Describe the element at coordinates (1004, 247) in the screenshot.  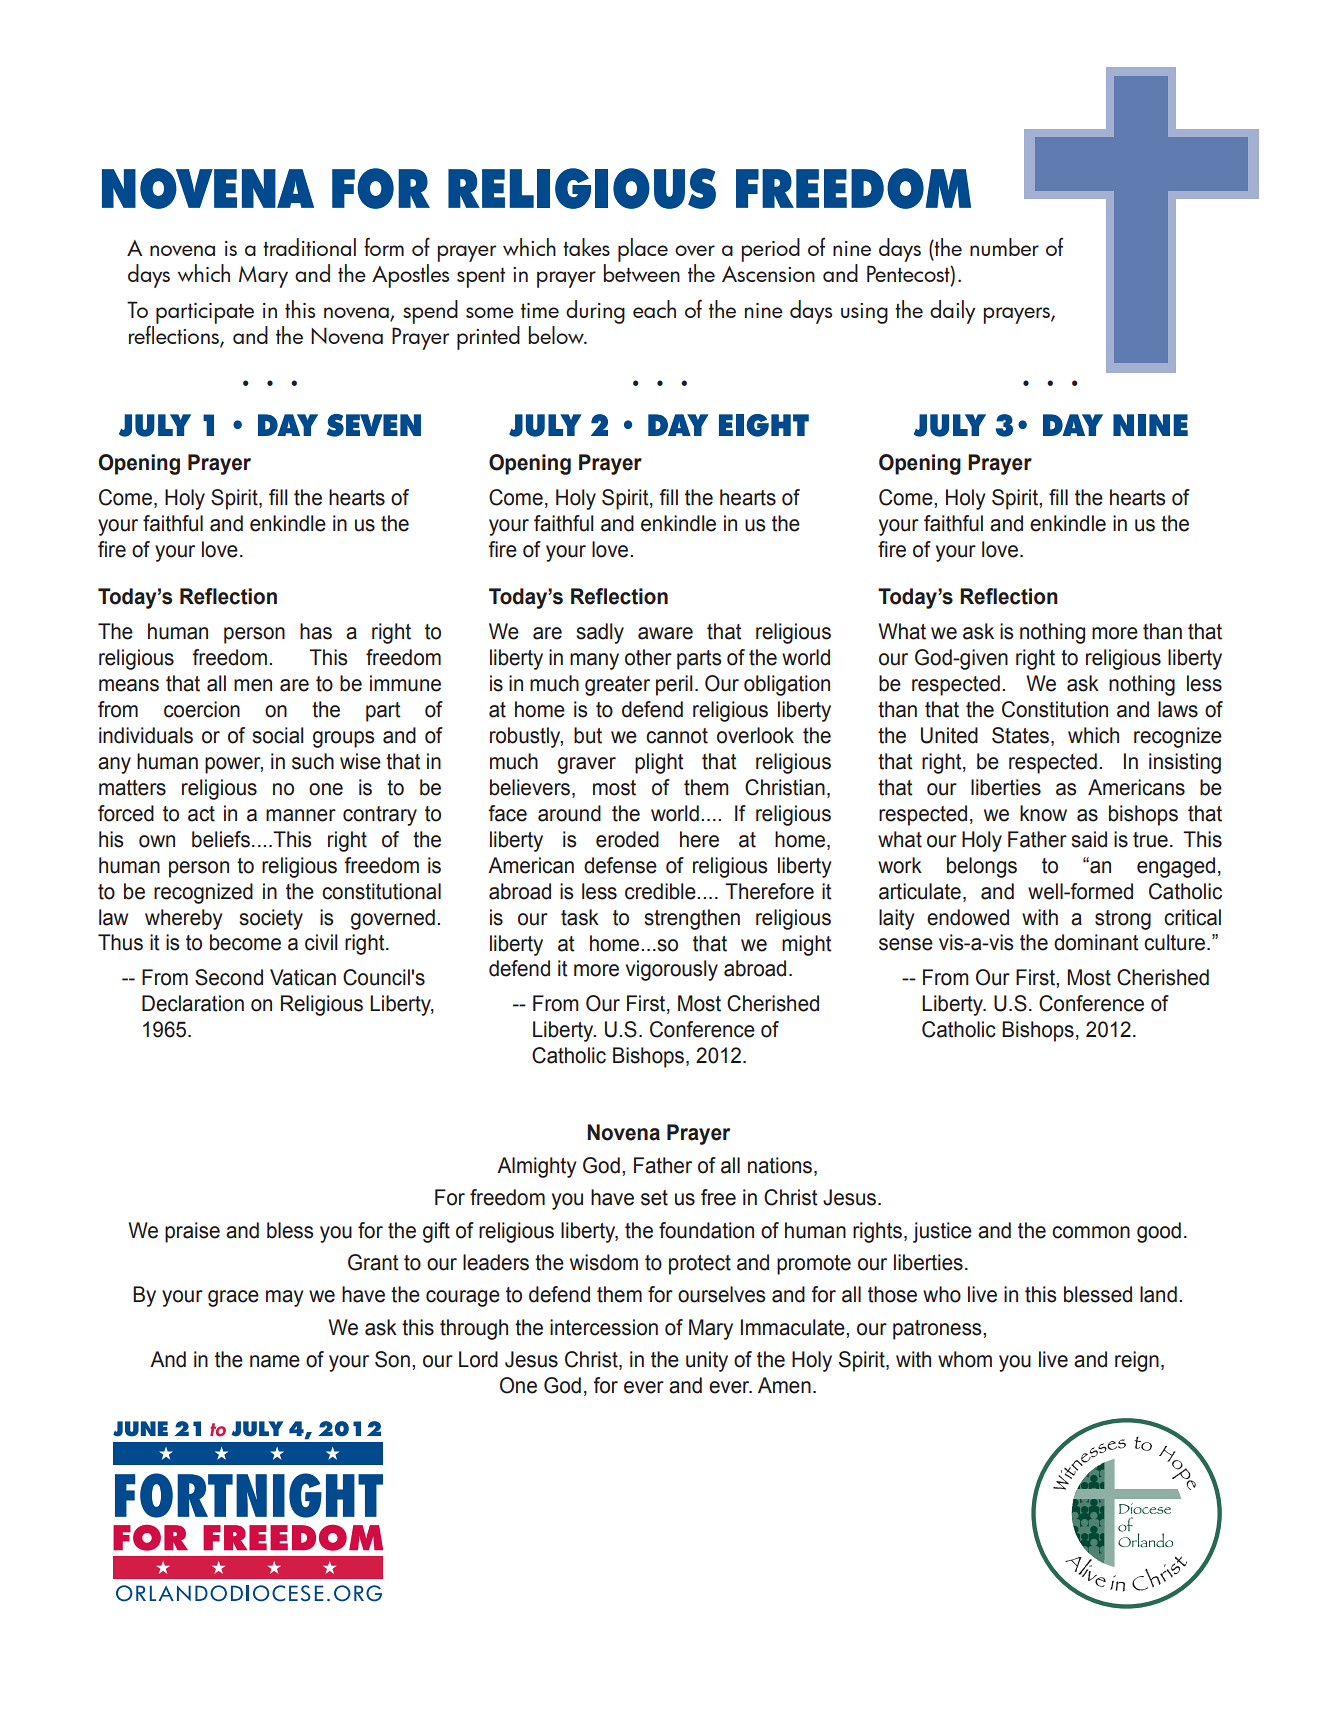
I see `number` at that location.
